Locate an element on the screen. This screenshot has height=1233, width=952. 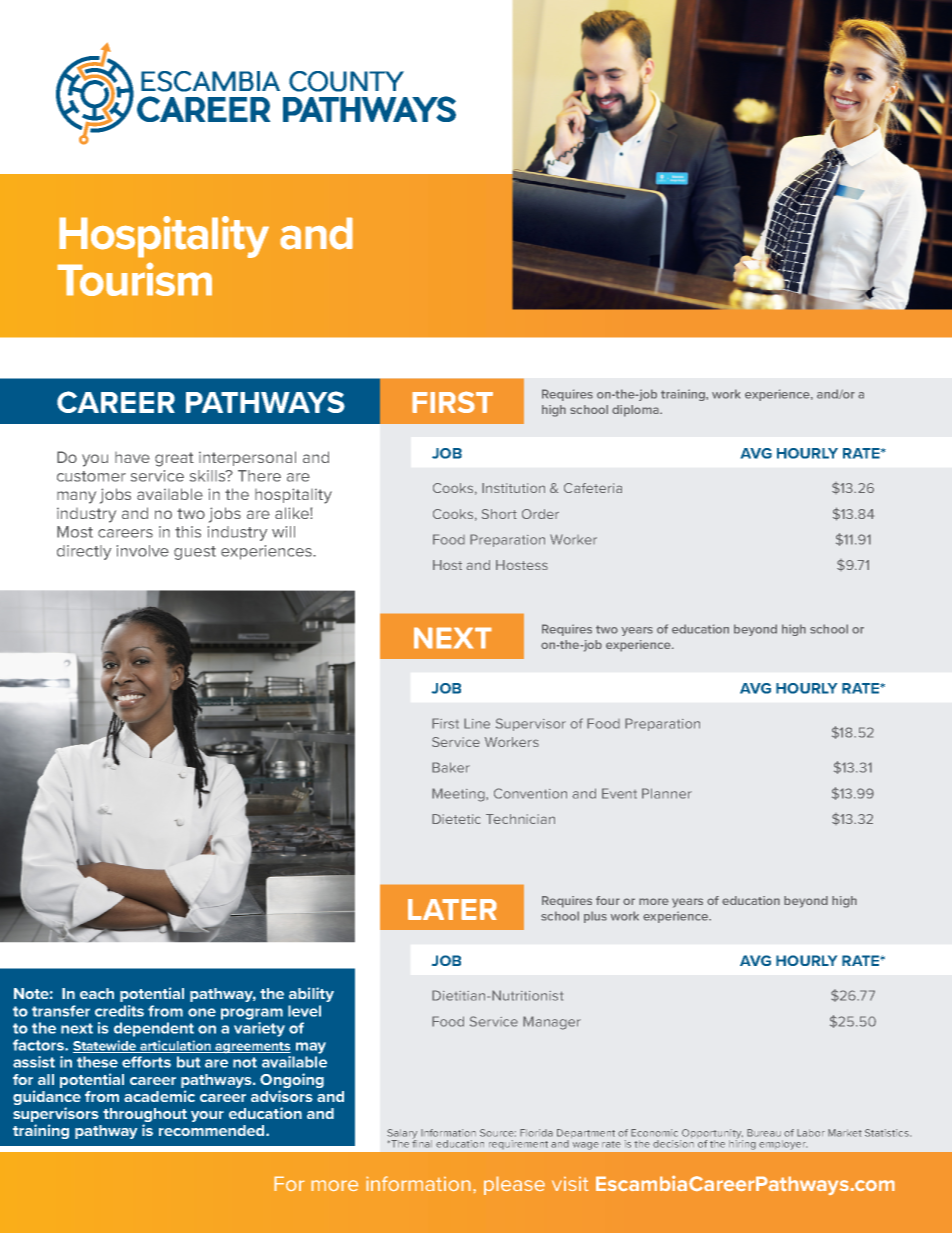
Tourism is located at coordinates (134, 279).
